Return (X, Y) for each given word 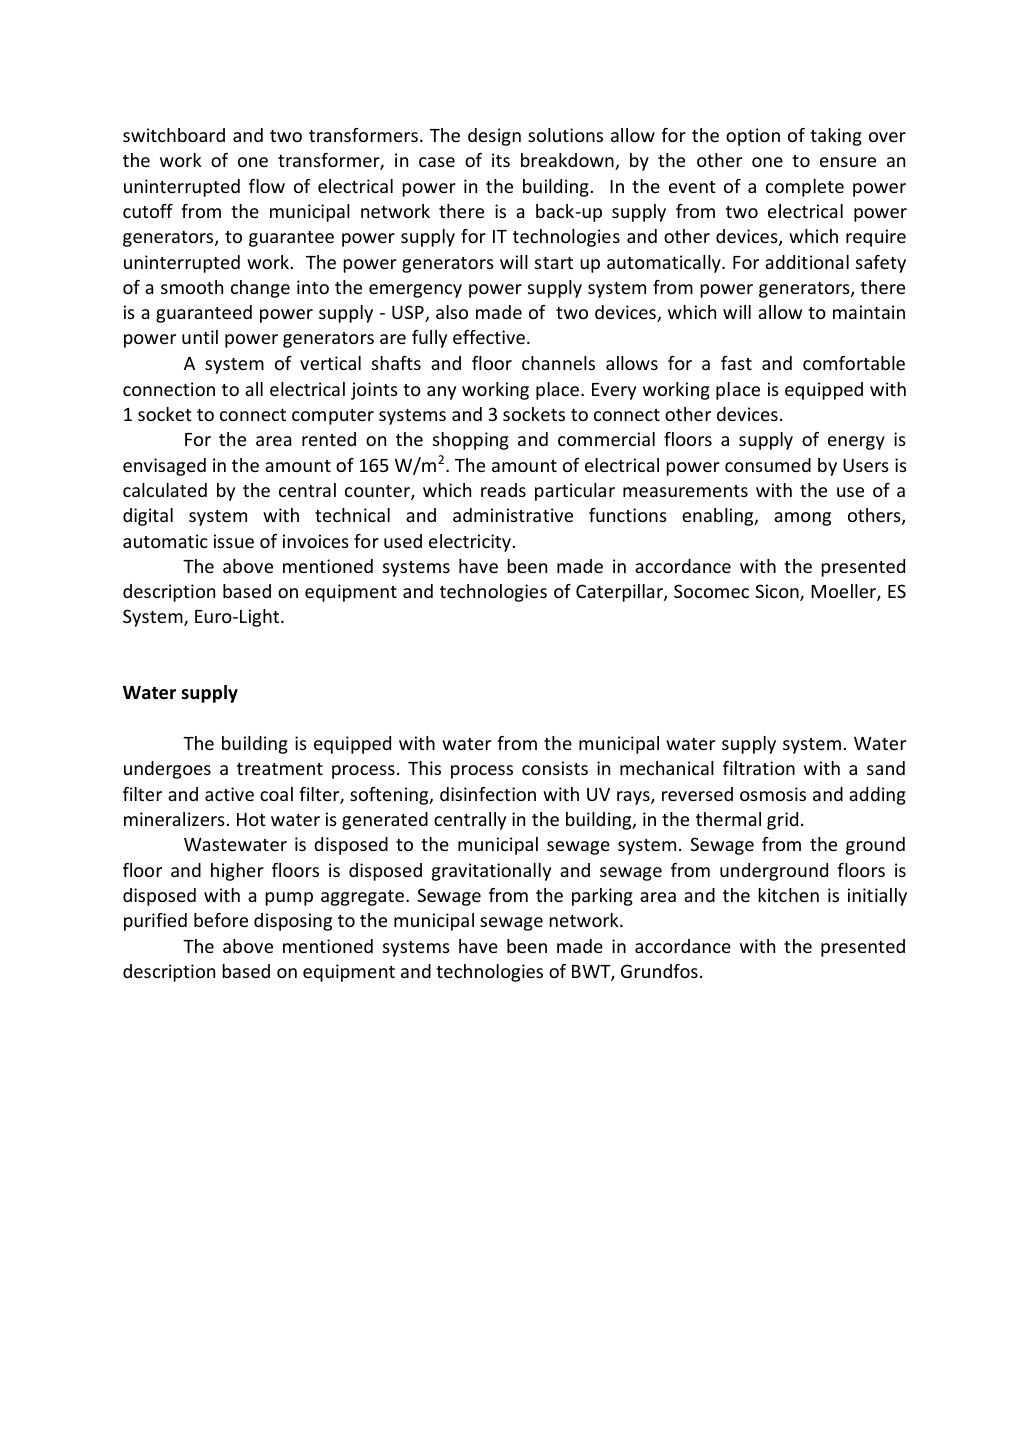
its (501, 160)
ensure (848, 162)
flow (267, 186)
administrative (513, 515)
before (221, 920)
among (802, 519)
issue (234, 541)
